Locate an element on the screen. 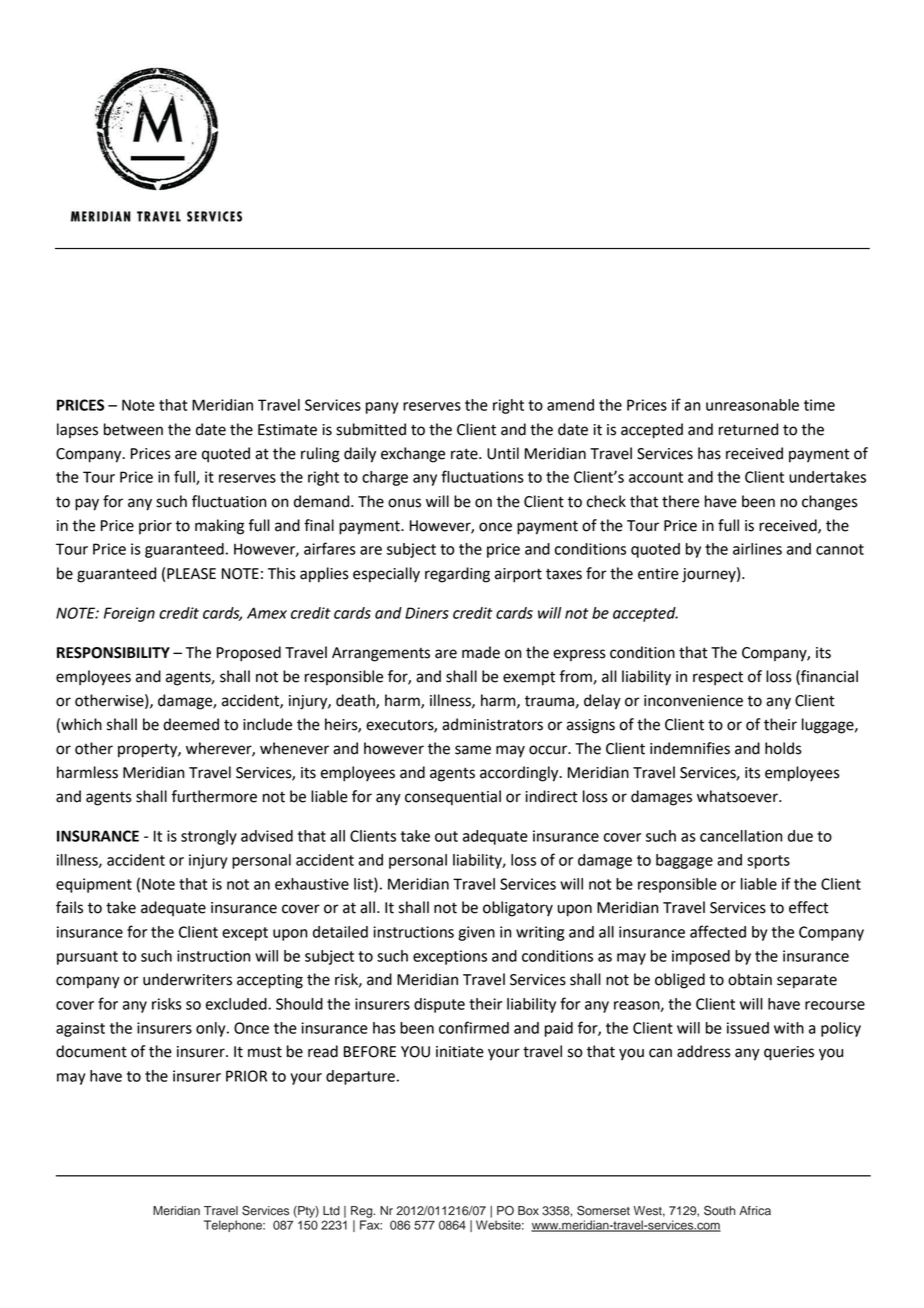 This screenshot has width=924, height=1308. whatsoever is located at coordinates (738, 796).
